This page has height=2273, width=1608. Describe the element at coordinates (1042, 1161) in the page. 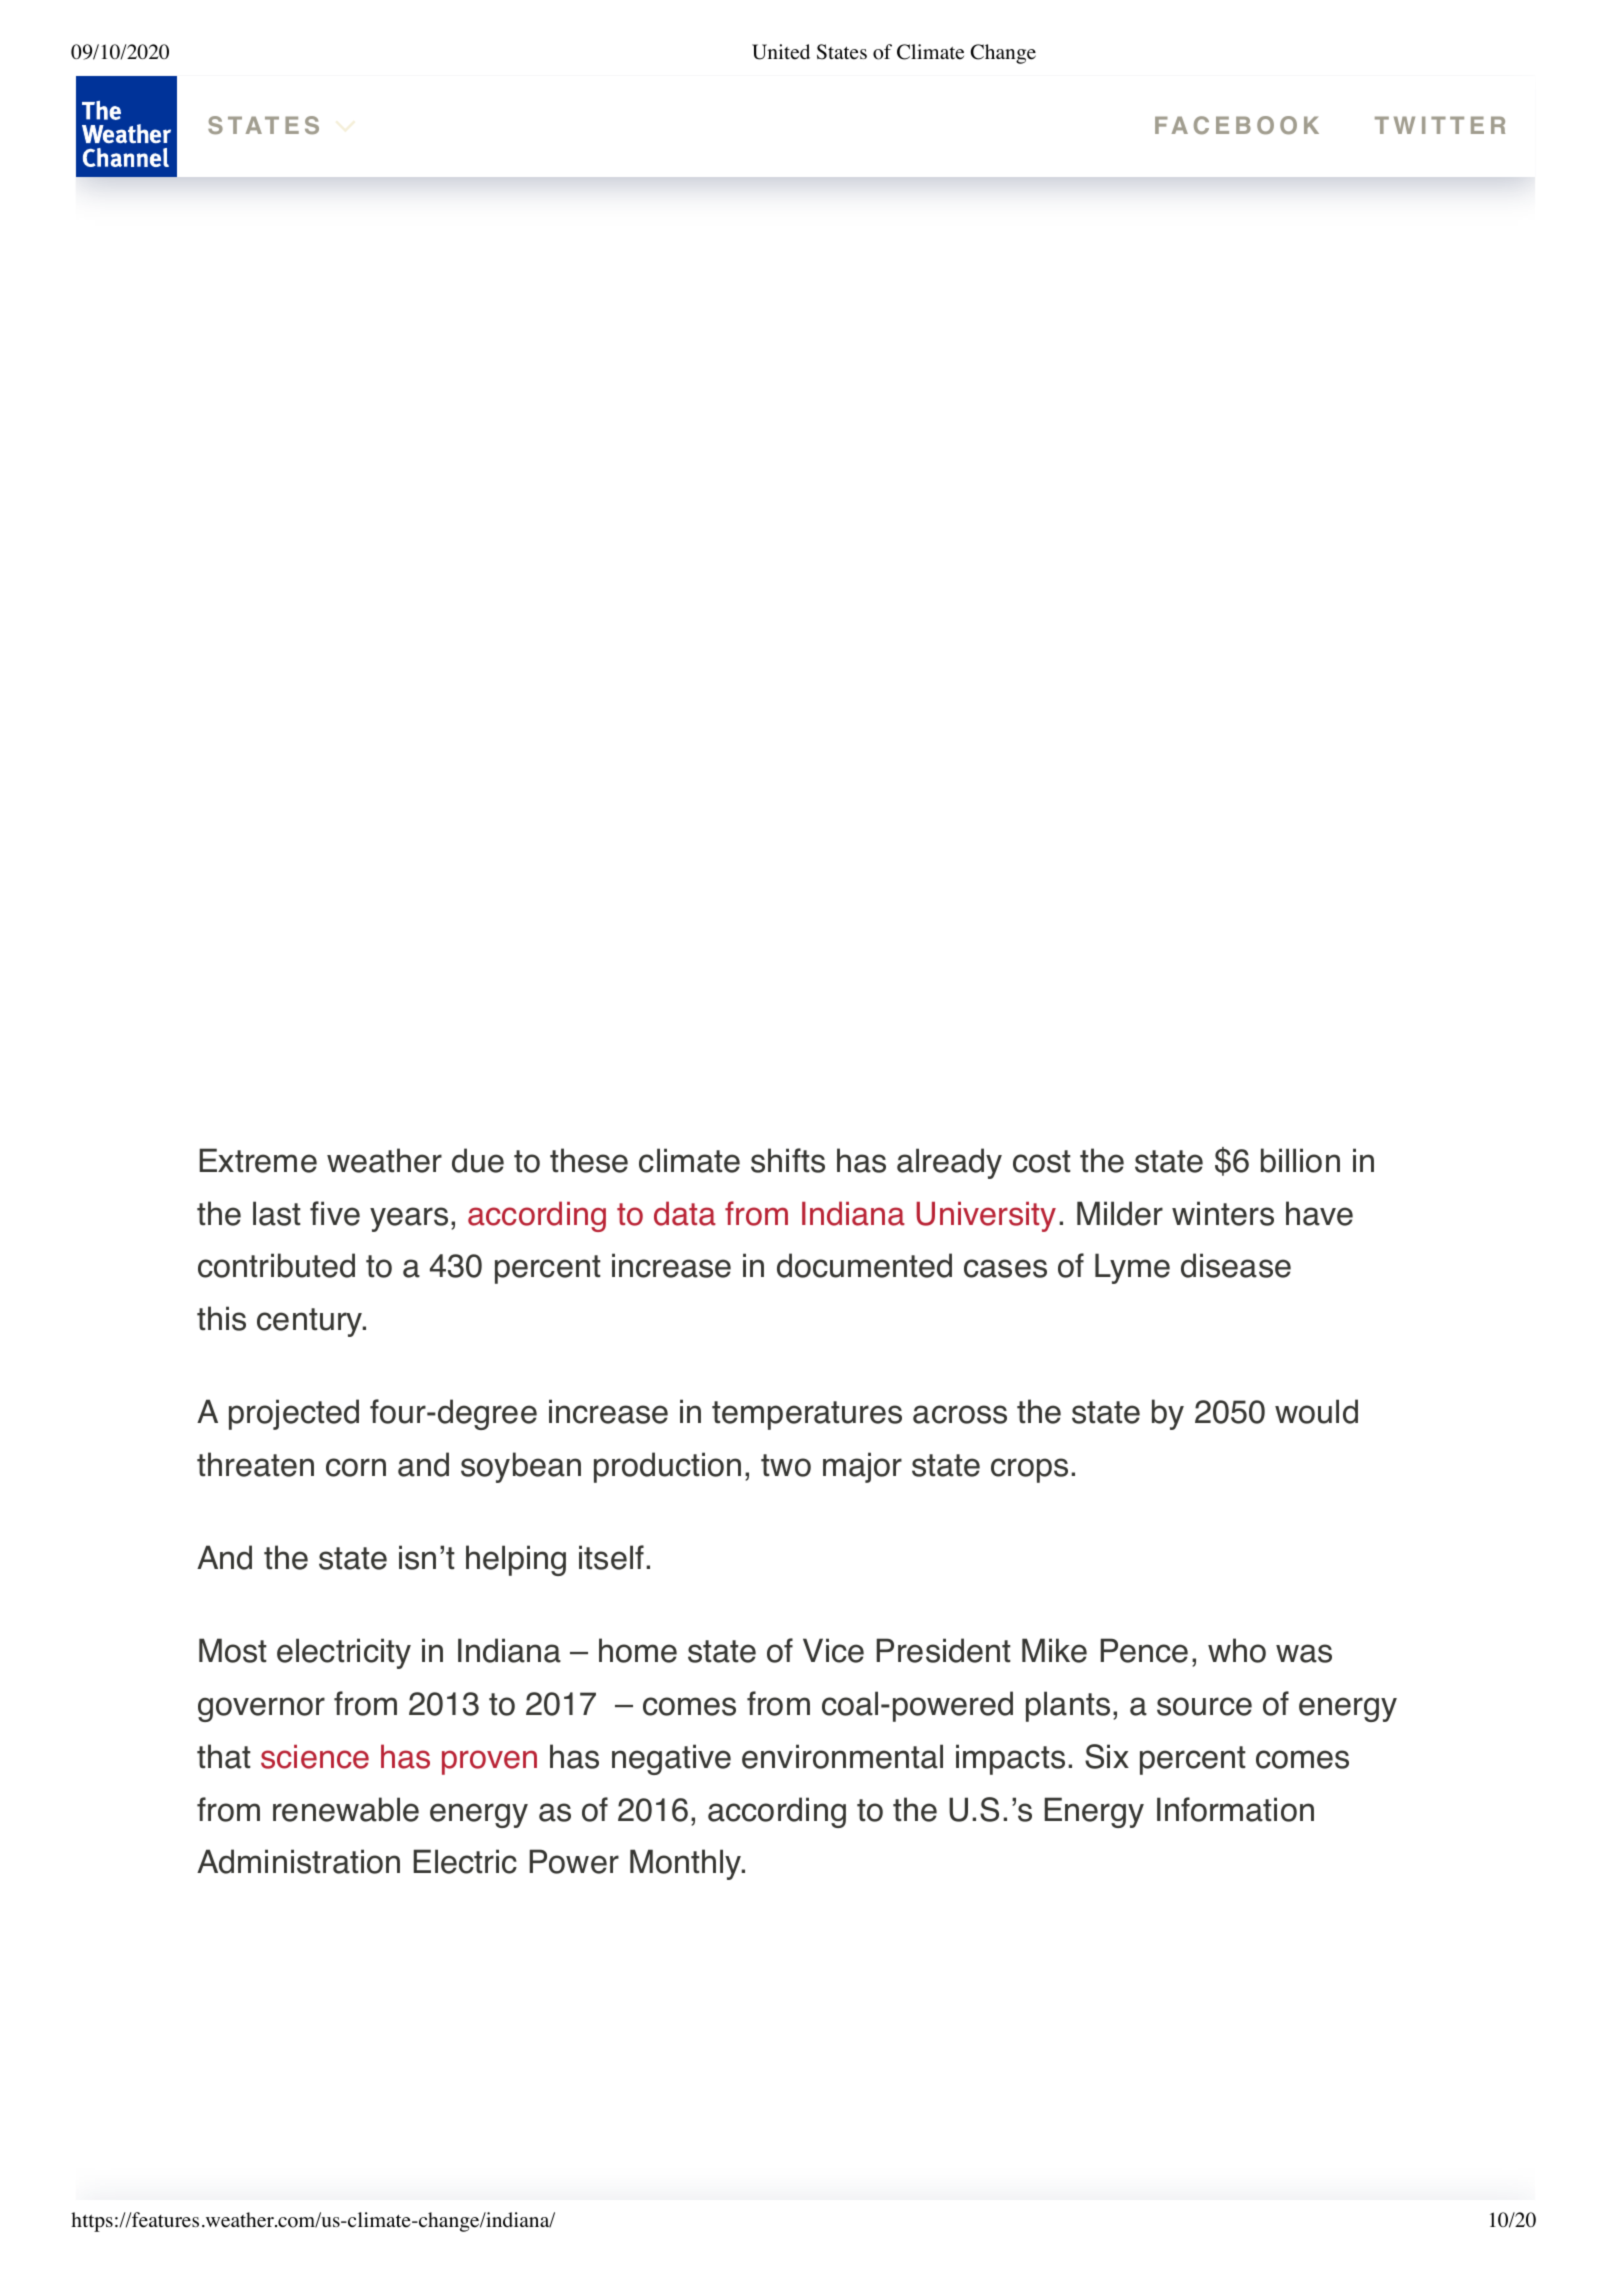

I see `cost` at that location.
